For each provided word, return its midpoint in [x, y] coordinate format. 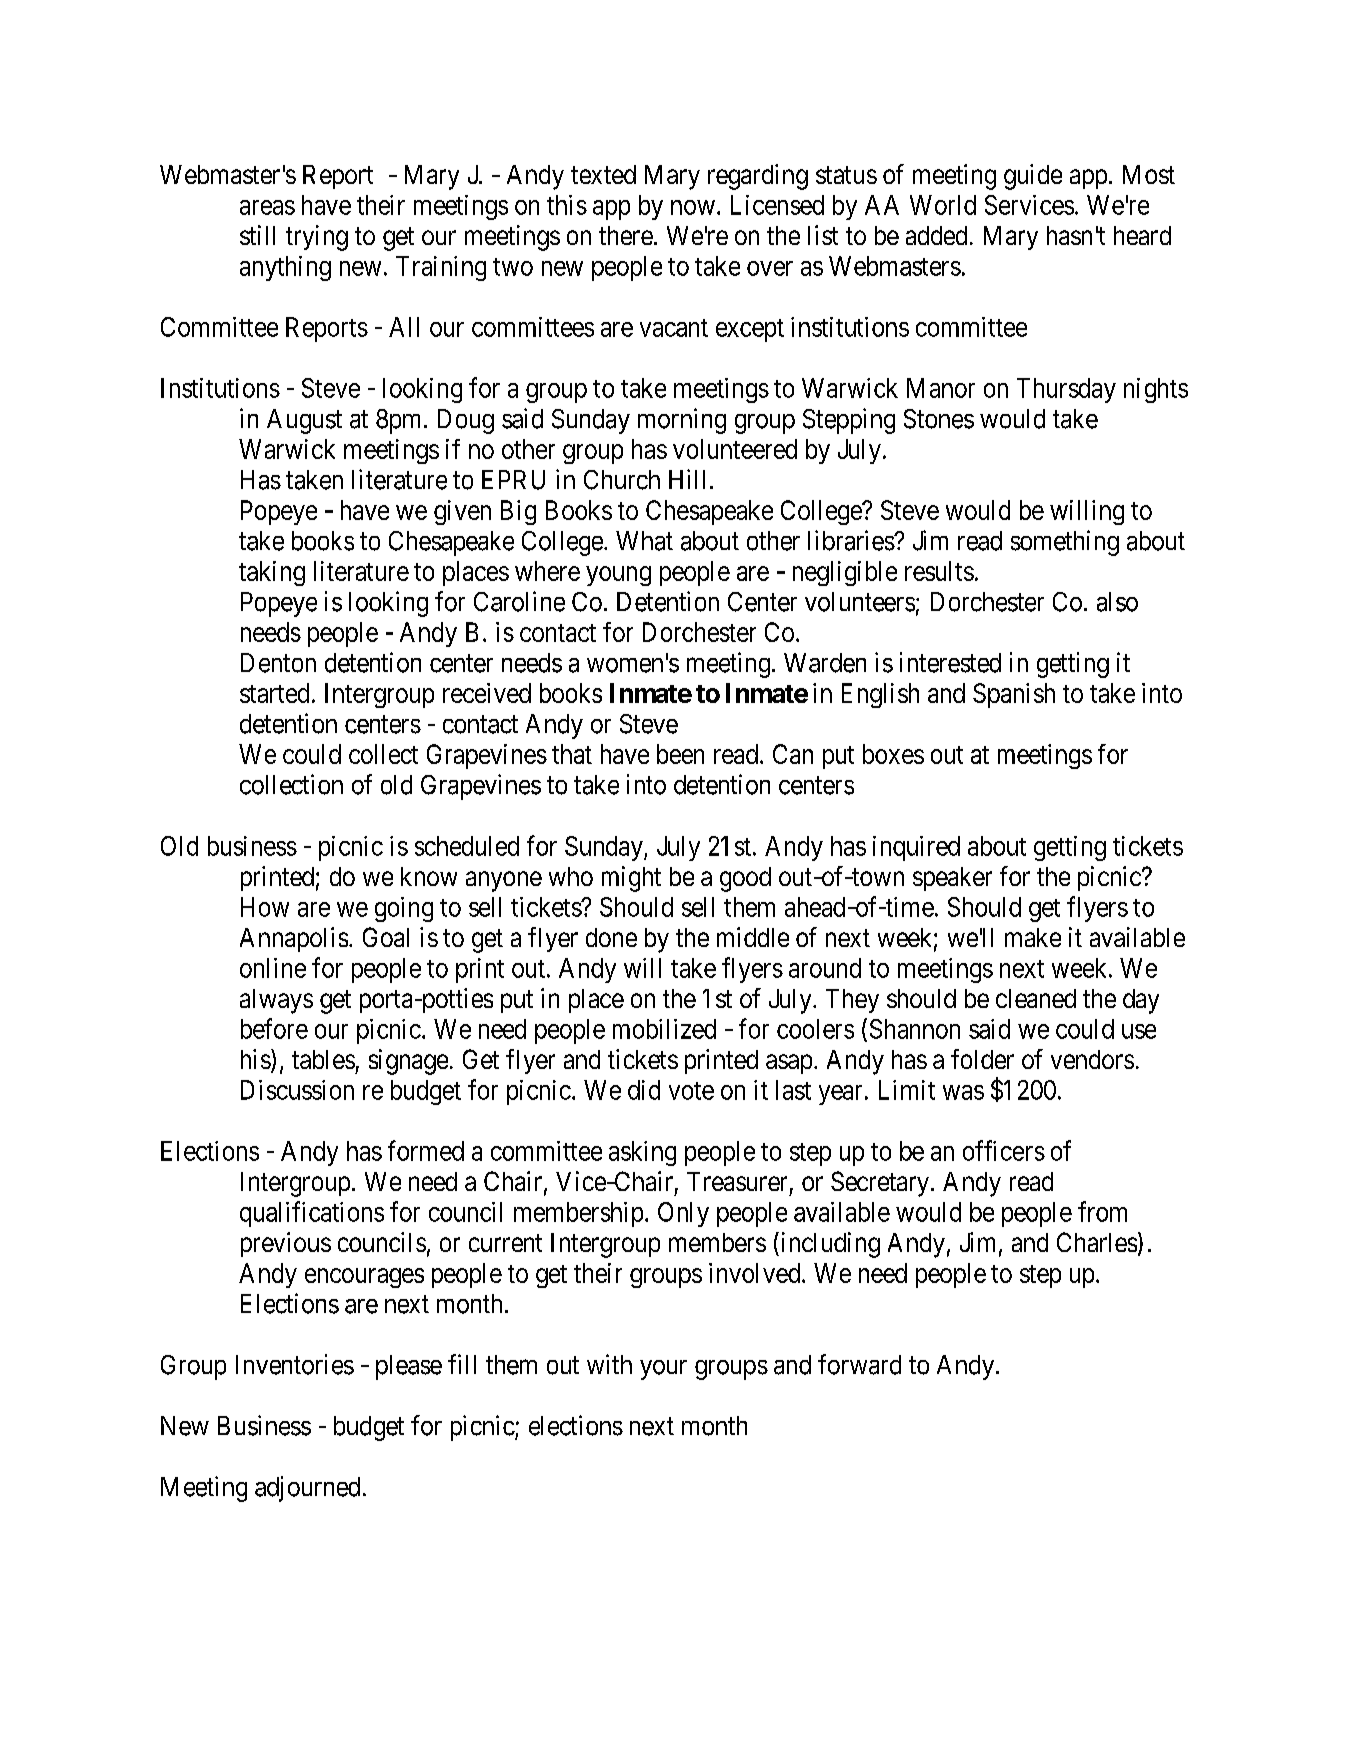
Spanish [1014, 695]
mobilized [664, 1029]
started [274, 693]
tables [323, 1059]
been [680, 754]
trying [317, 238]
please [409, 1367]
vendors [1092, 1059]
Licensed [777, 205]
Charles [1097, 1242]
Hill [687, 479]
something [1065, 543]
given [462, 512]
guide [1033, 177]
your [663, 1370]
